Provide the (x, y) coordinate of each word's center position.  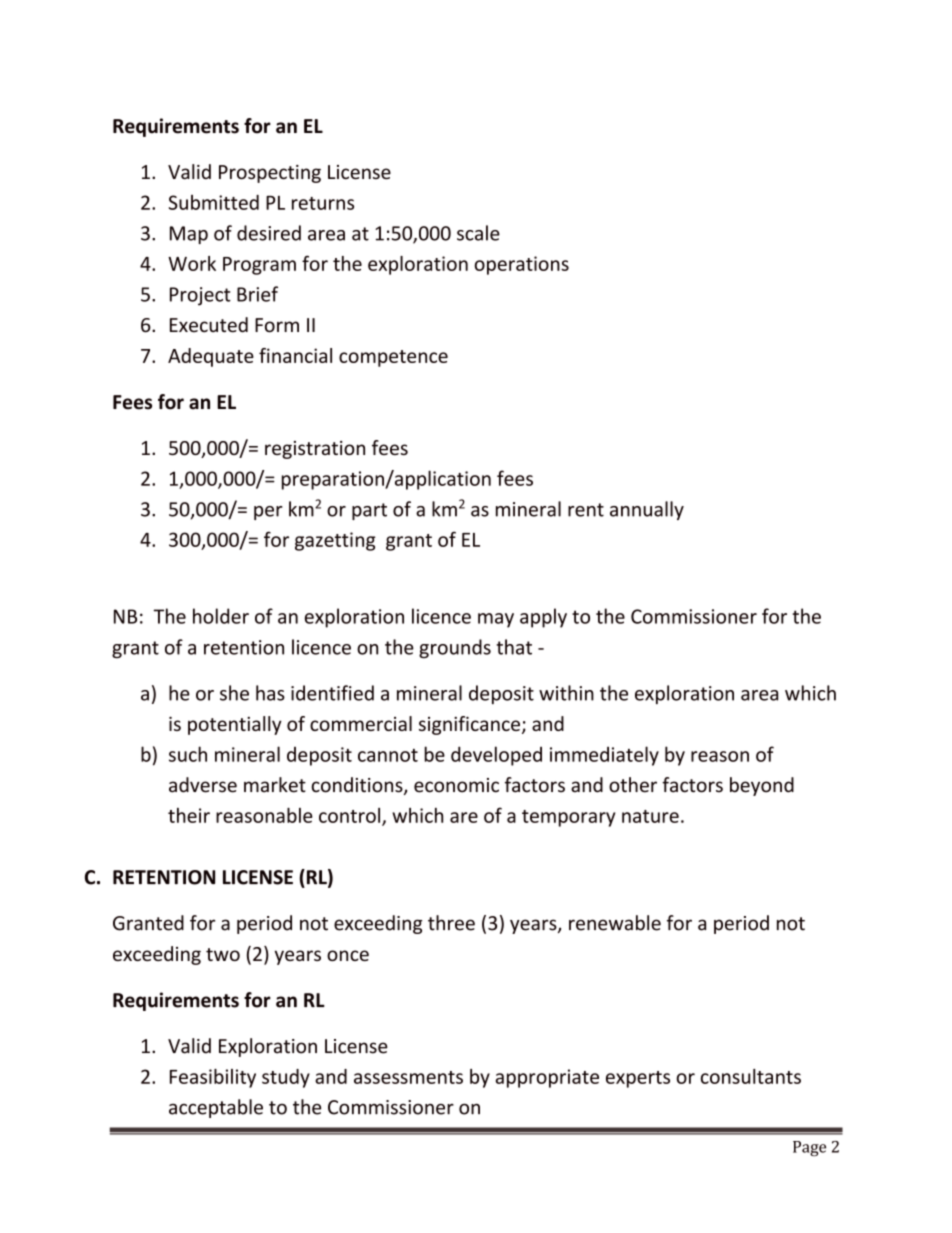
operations (522, 265)
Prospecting (270, 174)
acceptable (216, 1108)
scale (478, 233)
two (223, 954)
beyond (762, 786)
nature (650, 816)
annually (647, 510)
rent (586, 510)
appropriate (547, 1078)
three (451, 923)
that (514, 647)
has (270, 693)
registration (315, 450)
